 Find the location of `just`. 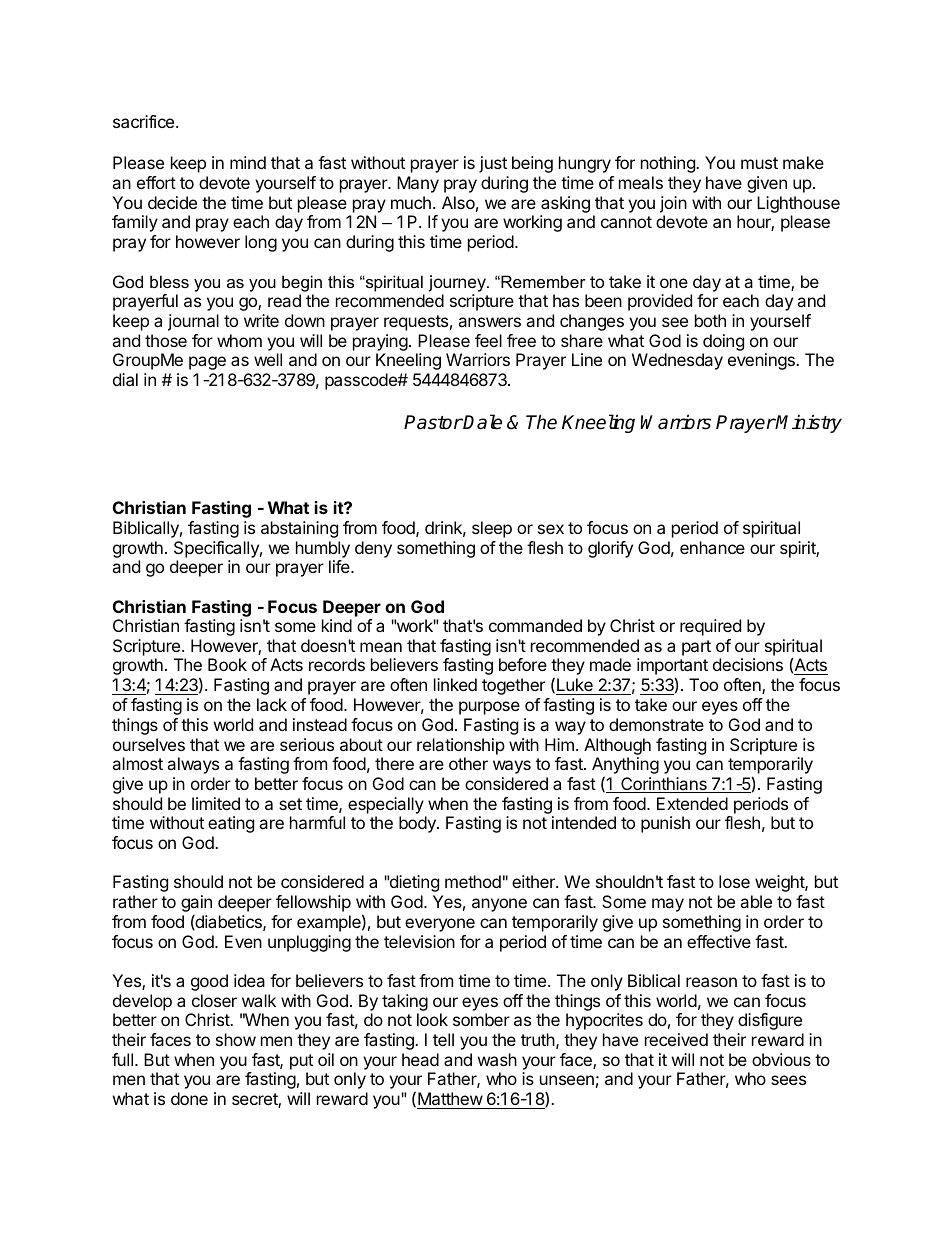

just is located at coordinates (493, 164).
